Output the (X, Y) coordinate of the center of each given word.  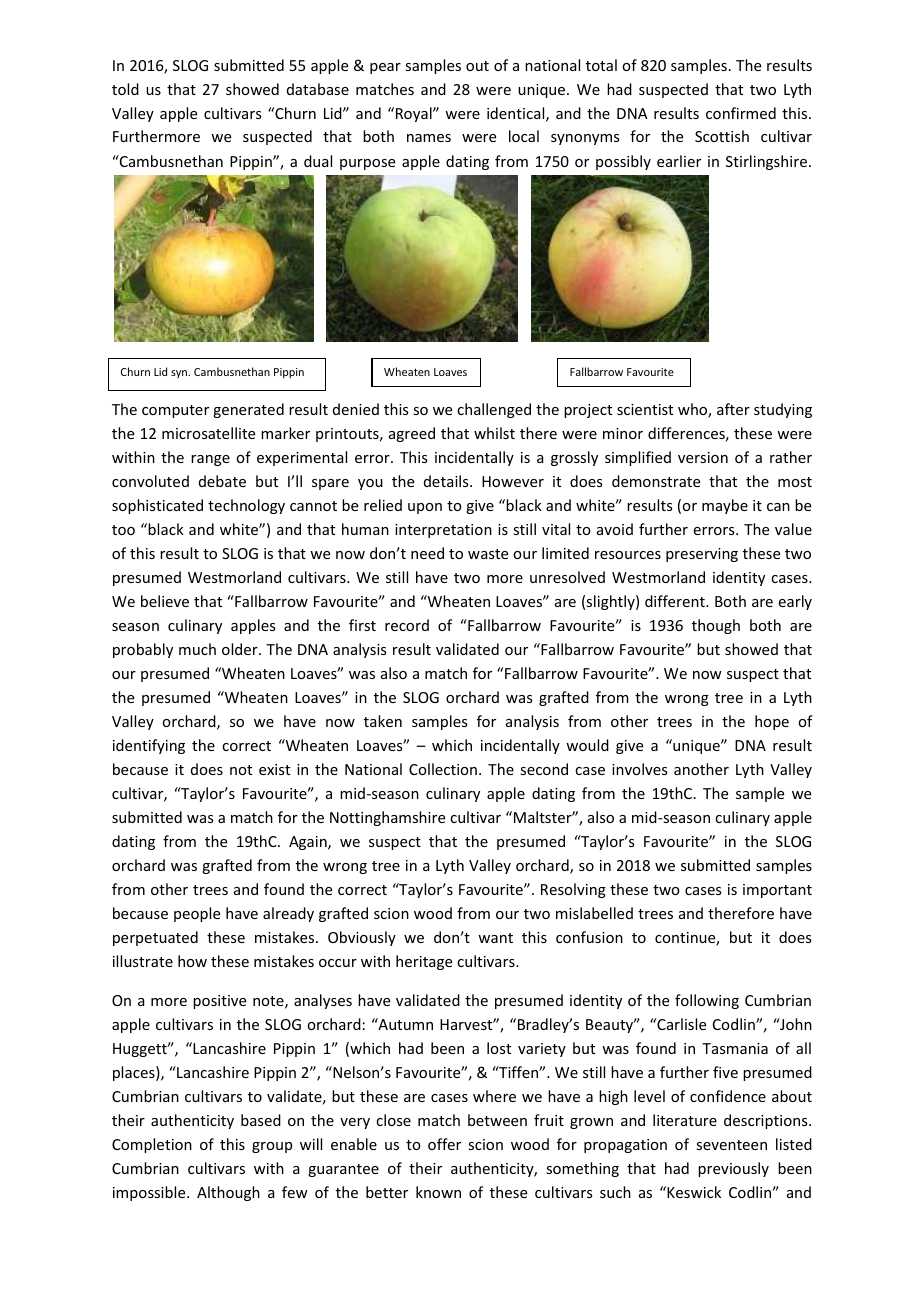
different (676, 601)
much (197, 649)
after (733, 409)
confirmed (741, 113)
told (125, 89)
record (407, 625)
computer (175, 411)
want (495, 938)
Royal (415, 114)
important (777, 891)
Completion (152, 1145)
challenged (494, 410)
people (197, 914)
